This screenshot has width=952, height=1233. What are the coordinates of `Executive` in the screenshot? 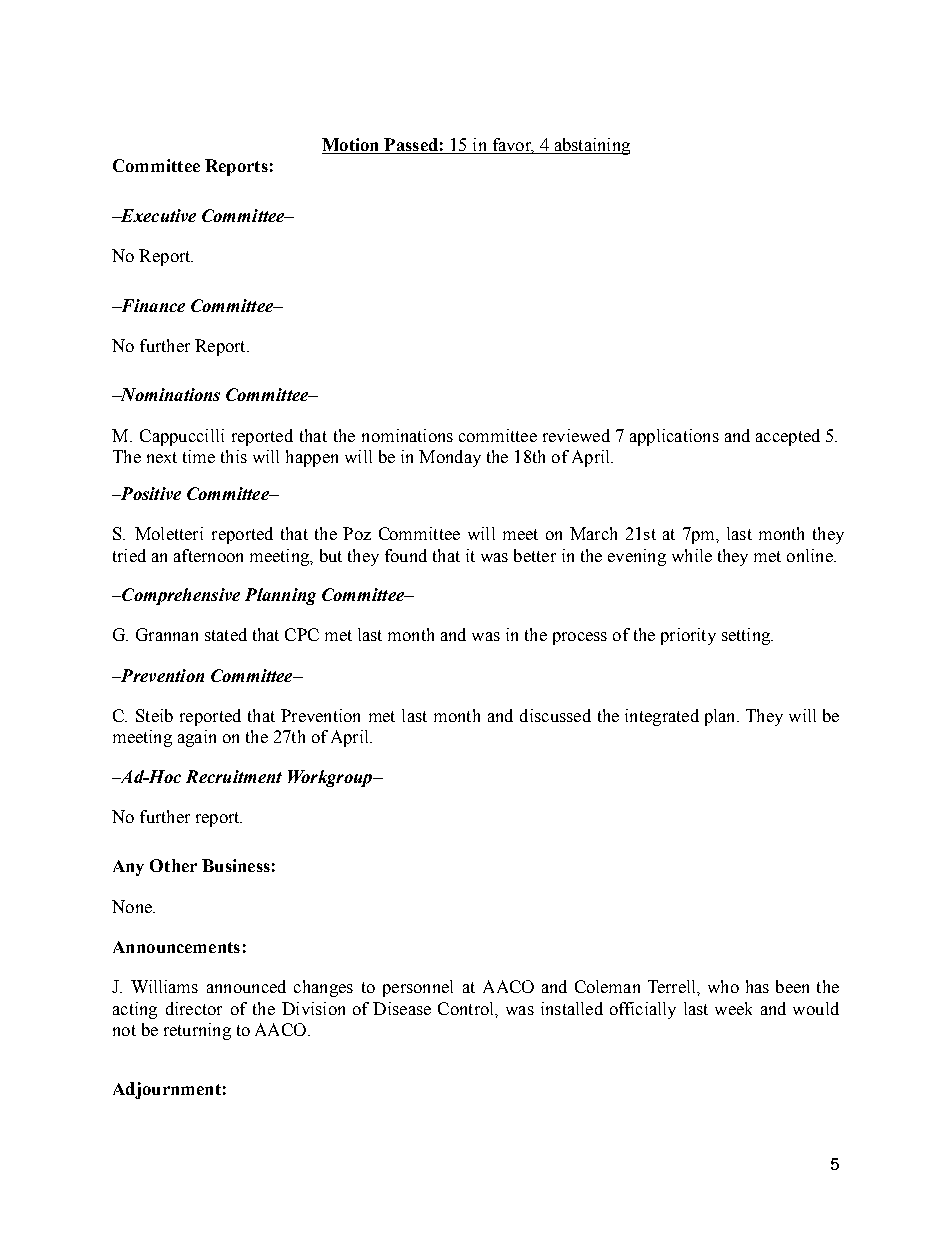 It's located at (157, 215).
